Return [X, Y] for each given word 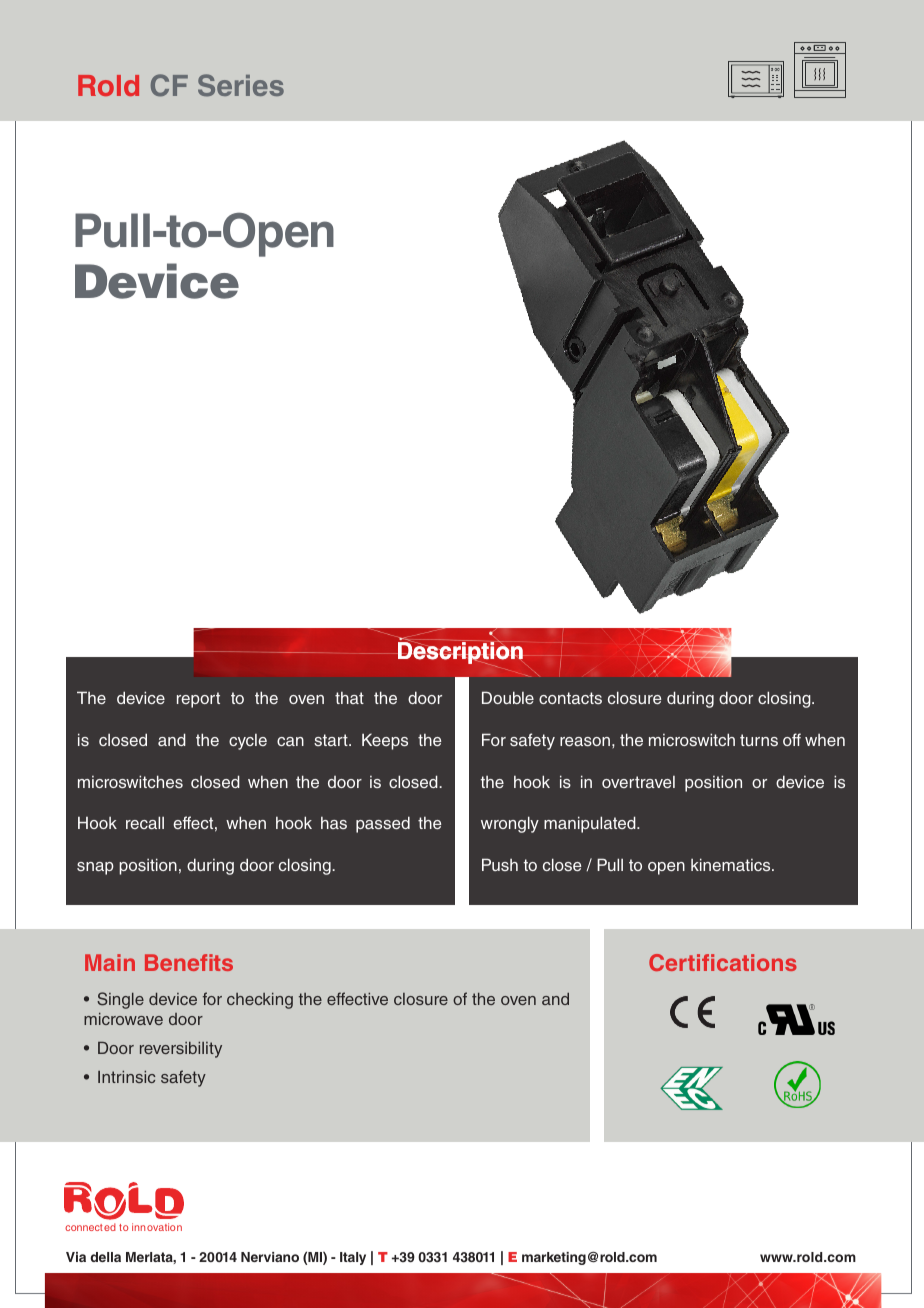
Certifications [723, 962]
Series [241, 85]
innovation [157, 1227]
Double [508, 697]
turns [759, 740]
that [349, 698]
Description [461, 653]
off [792, 739]
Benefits [189, 962]
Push [500, 864]
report [198, 700]
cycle [248, 742]
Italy [353, 1258]
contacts [570, 698]
